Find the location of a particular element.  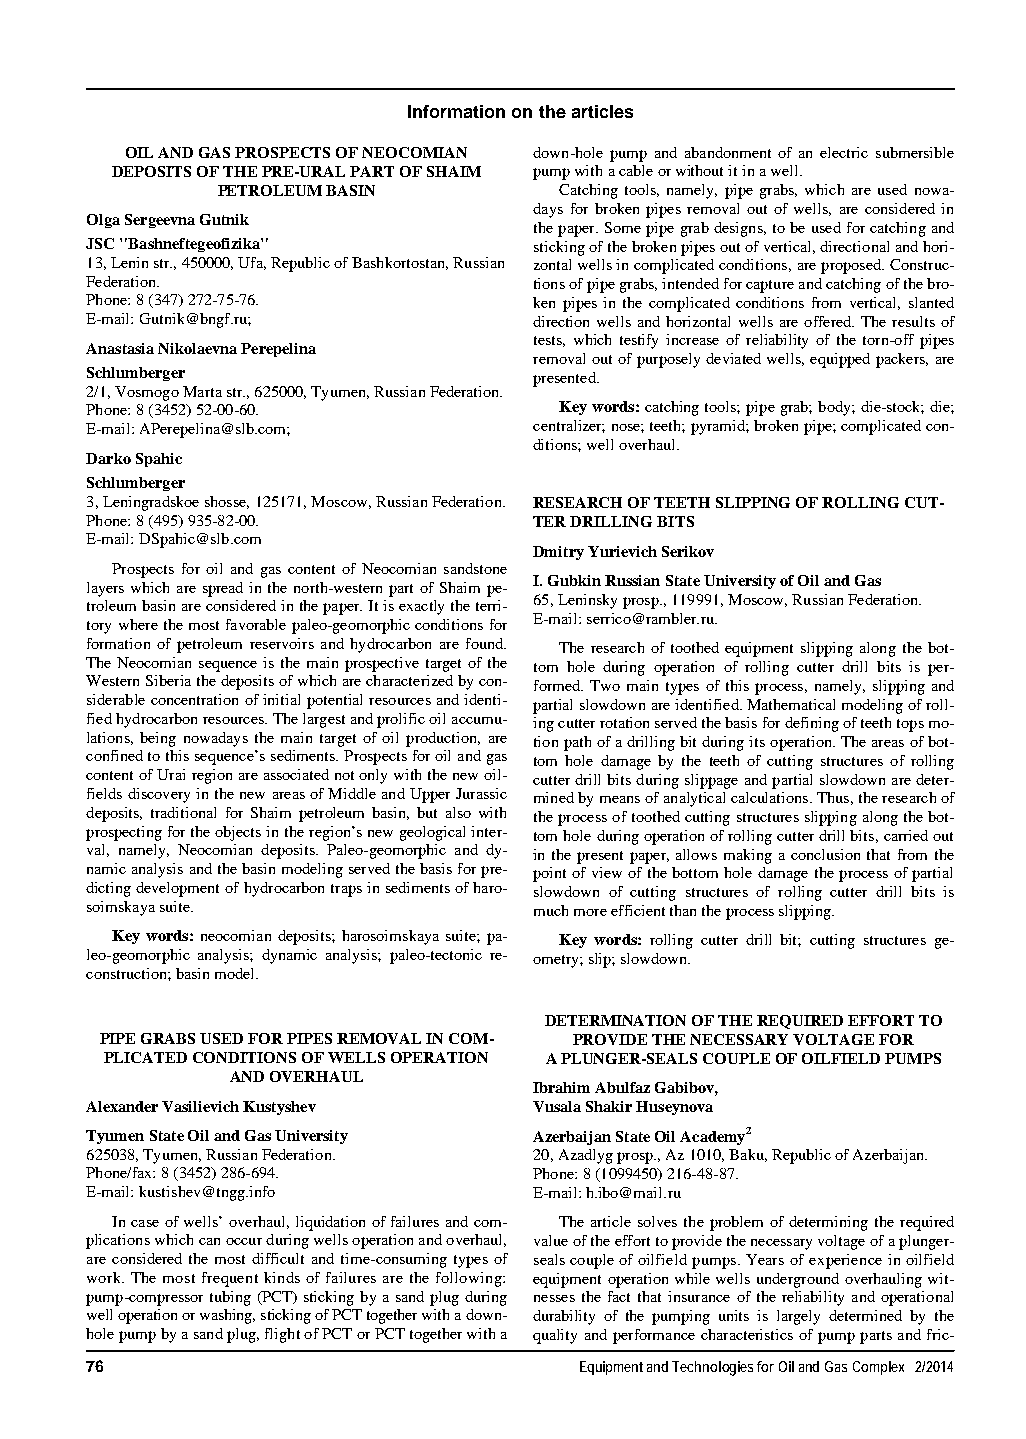

Olga is located at coordinates (103, 221).
